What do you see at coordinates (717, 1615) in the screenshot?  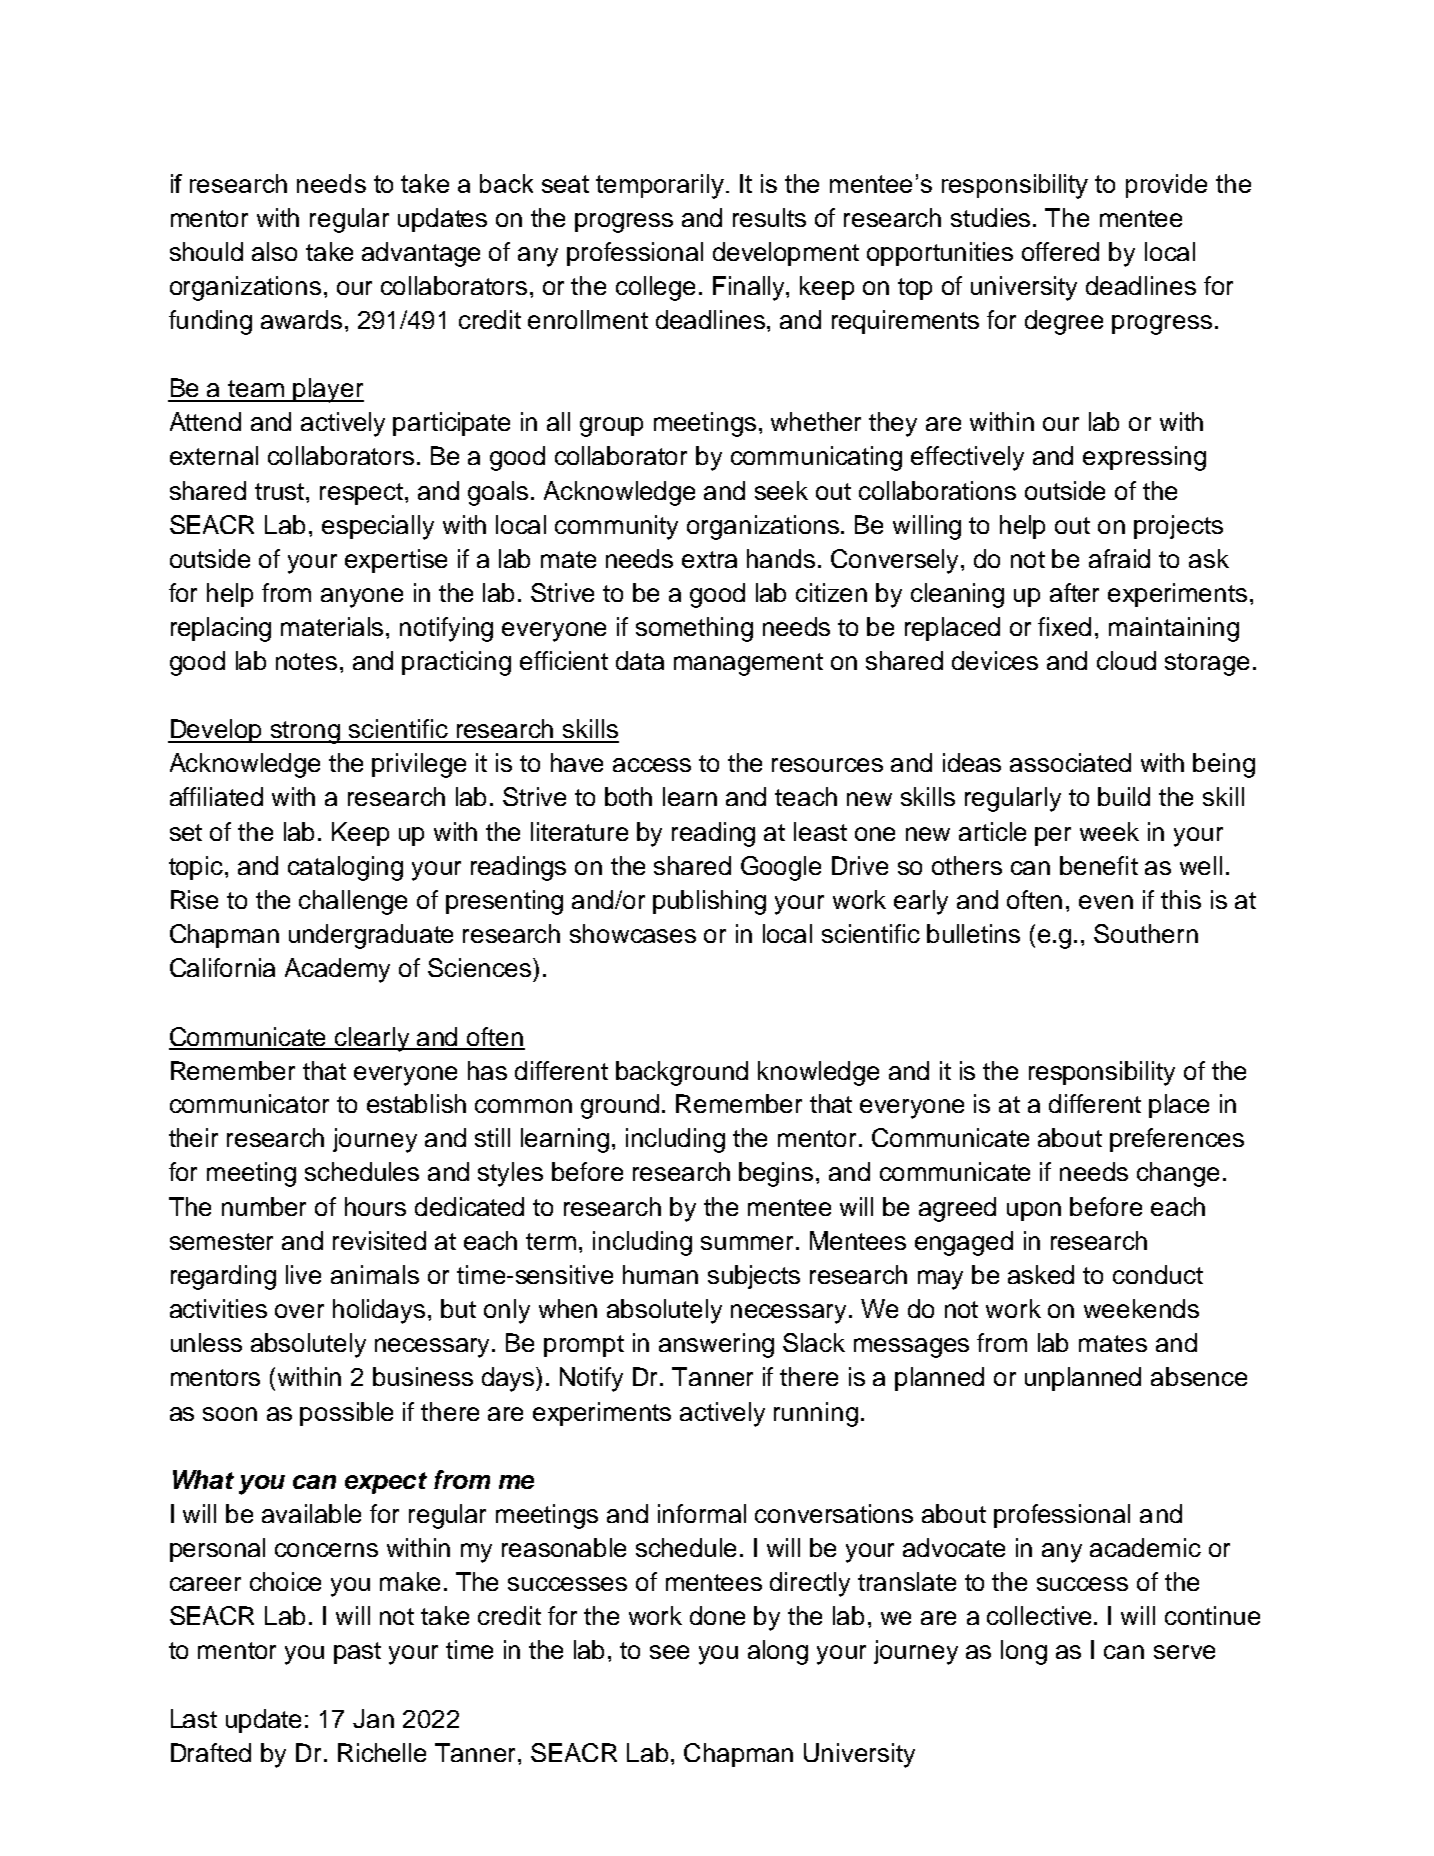 I see `done` at bounding box center [717, 1615].
